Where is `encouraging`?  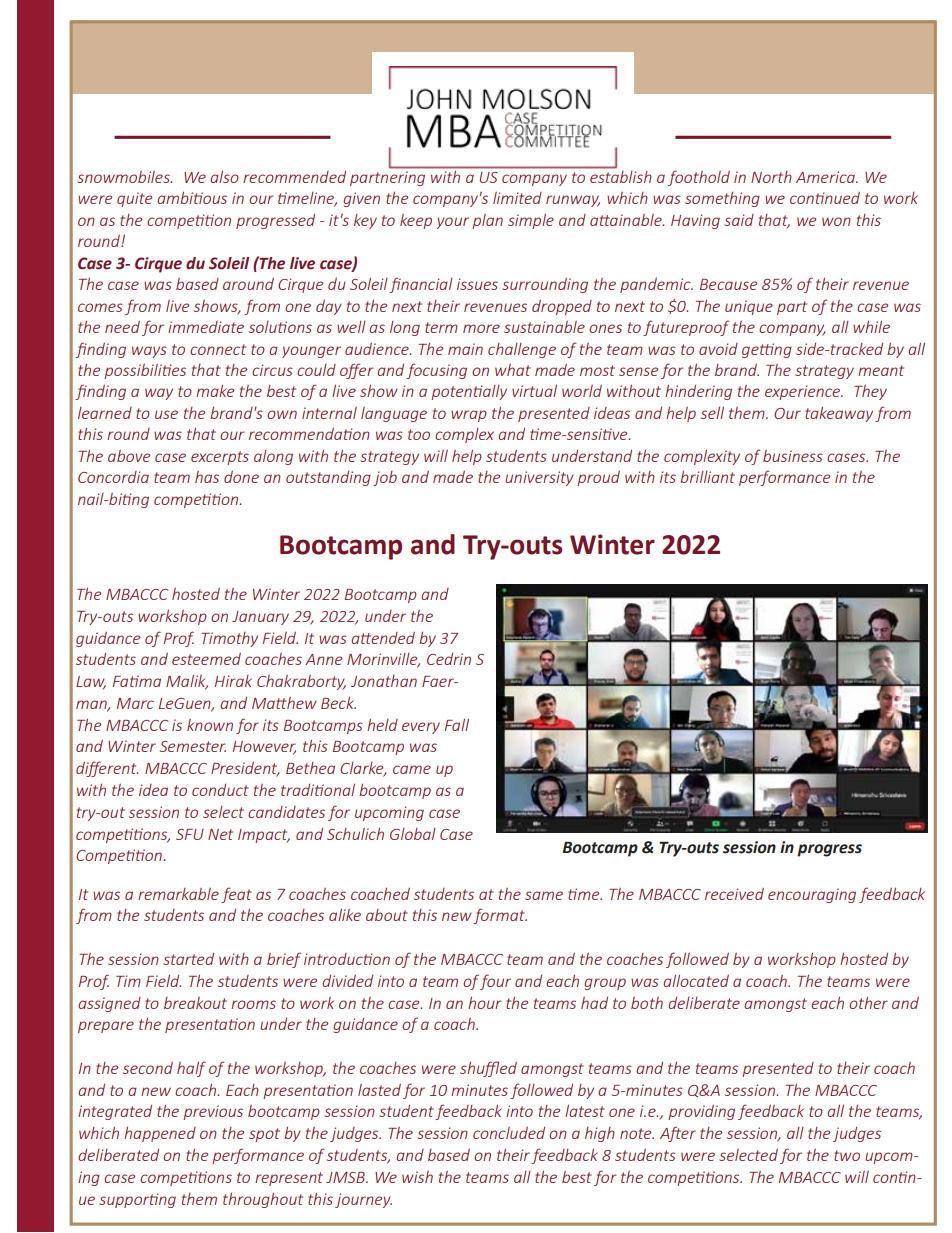 encouraging is located at coordinates (812, 895).
